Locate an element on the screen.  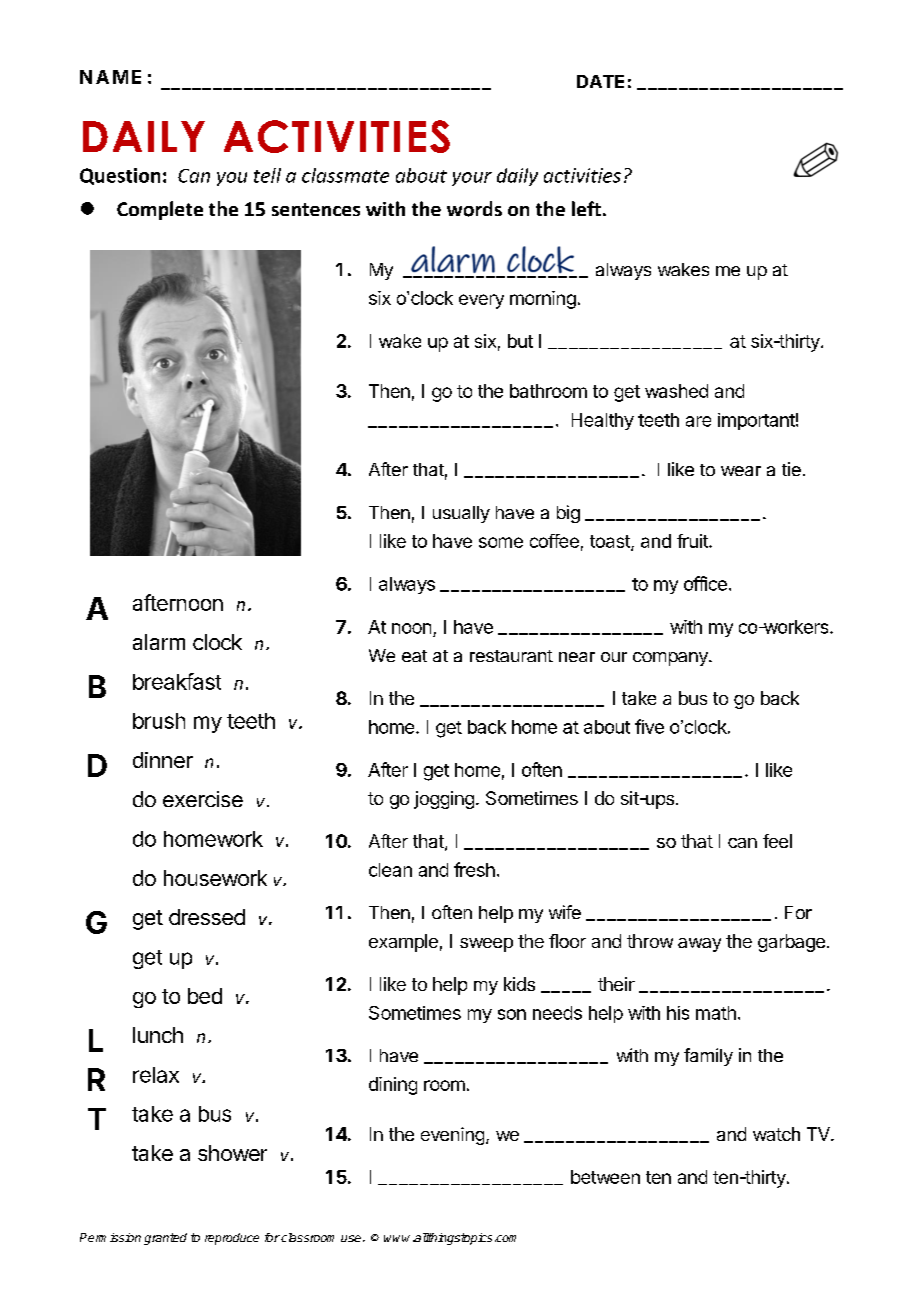
DATE is located at coordinates (600, 81).
